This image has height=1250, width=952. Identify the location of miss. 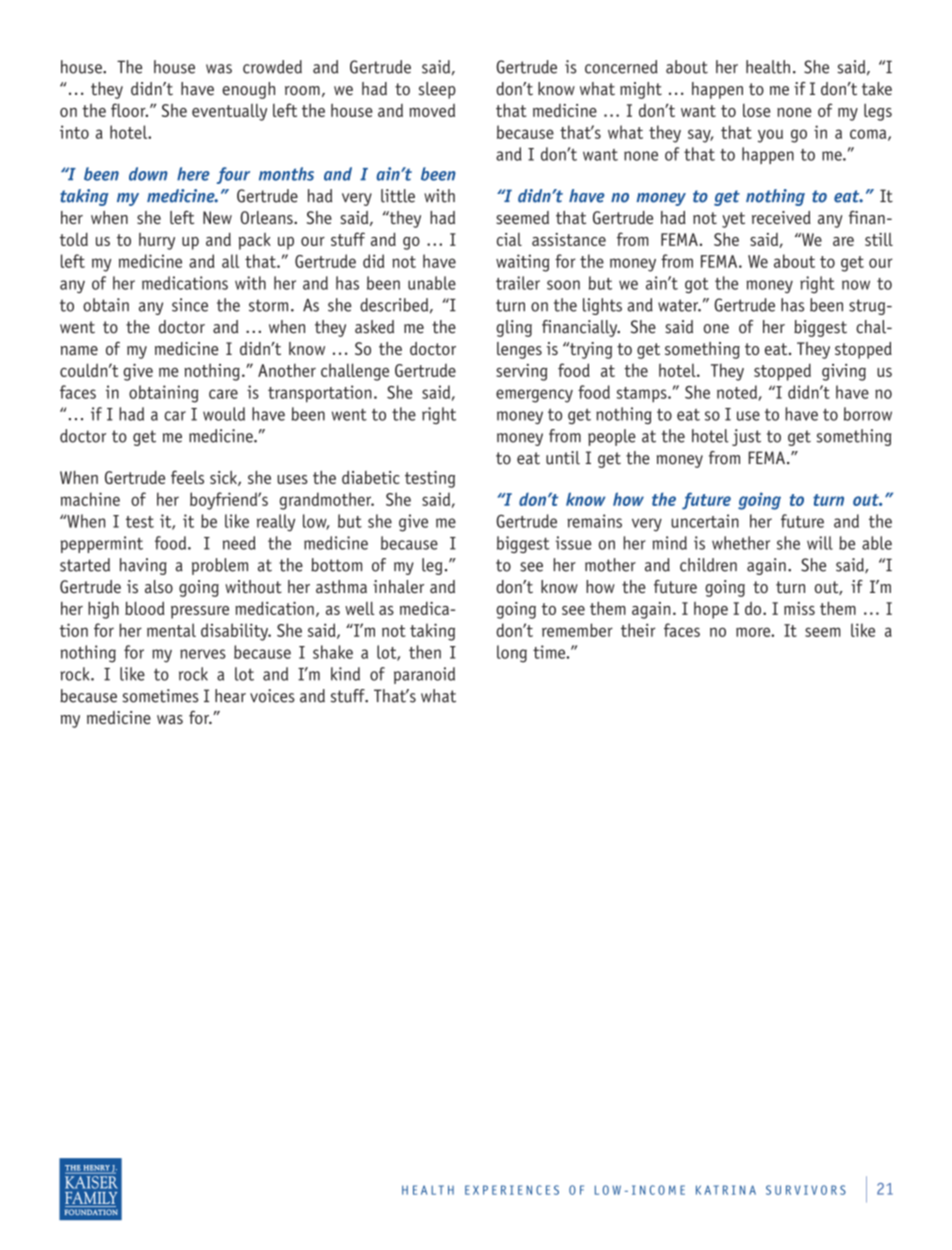
(799, 608).
